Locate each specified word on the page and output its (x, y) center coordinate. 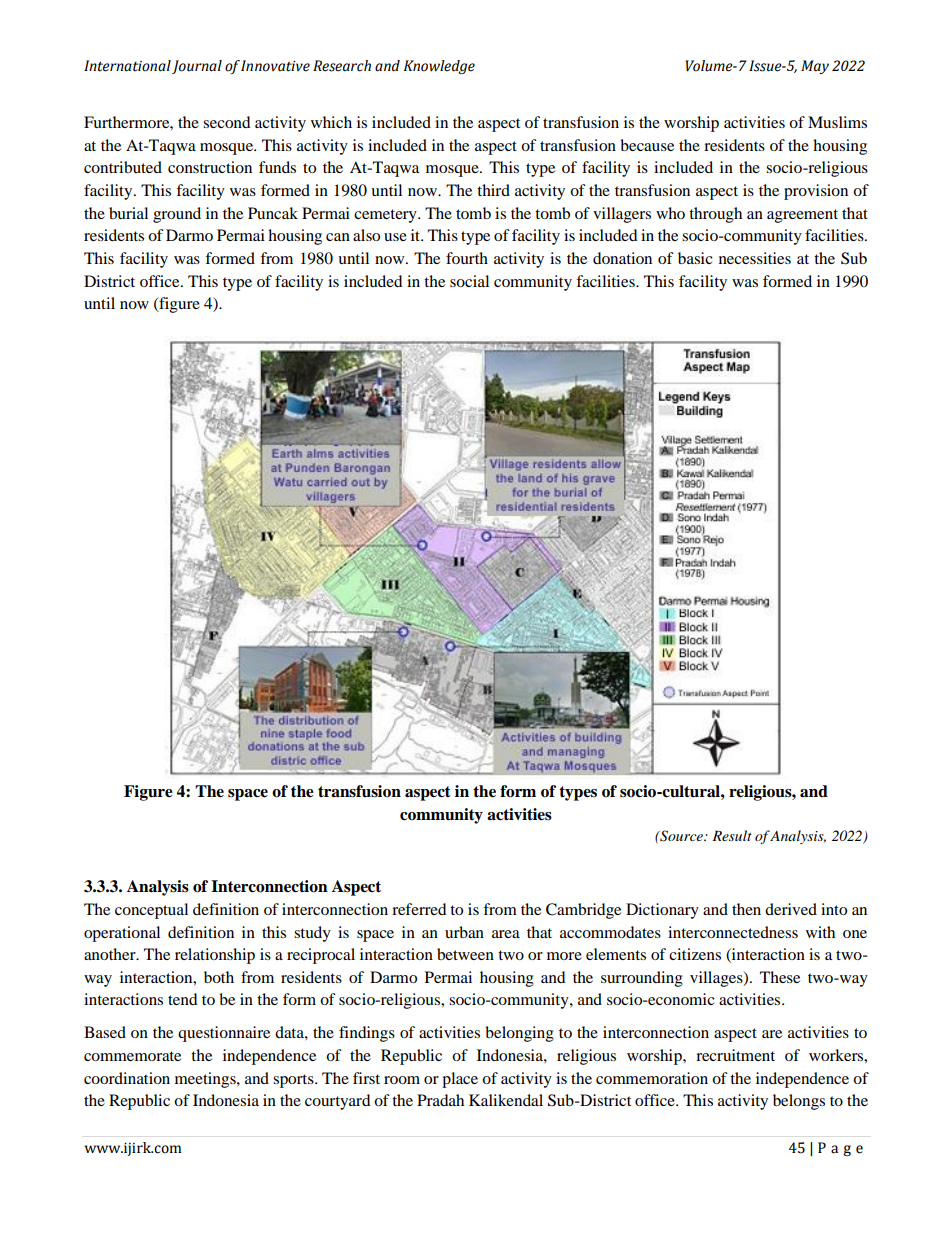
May (815, 67)
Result (732, 835)
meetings (206, 1080)
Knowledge (439, 67)
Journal (197, 67)
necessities (755, 258)
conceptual (151, 911)
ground (177, 215)
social (469, 281)
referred (419, 909)
